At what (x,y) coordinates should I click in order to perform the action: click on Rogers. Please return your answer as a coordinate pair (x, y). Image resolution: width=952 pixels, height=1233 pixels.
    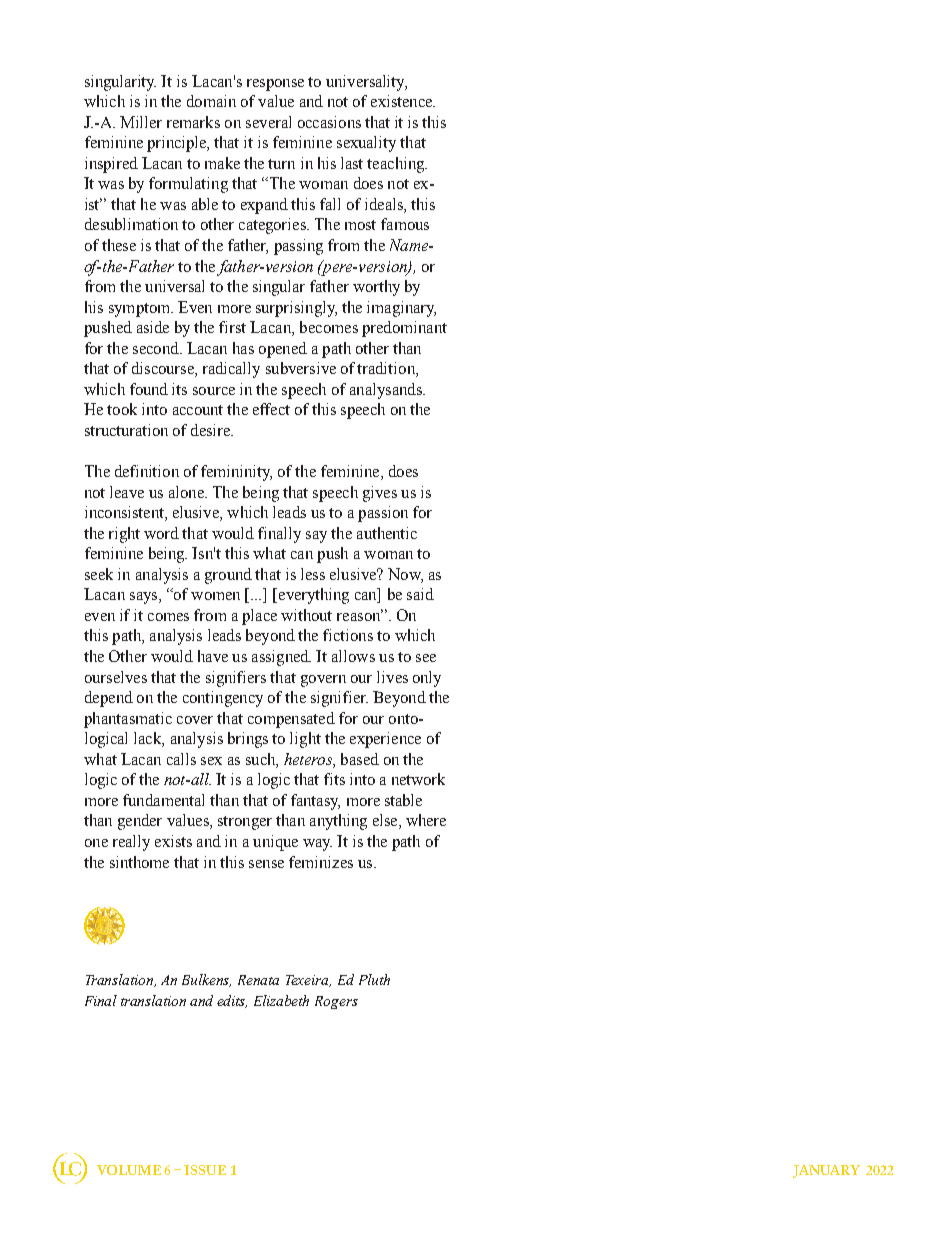
    Looking at the image, I should click on (336, 1002).
